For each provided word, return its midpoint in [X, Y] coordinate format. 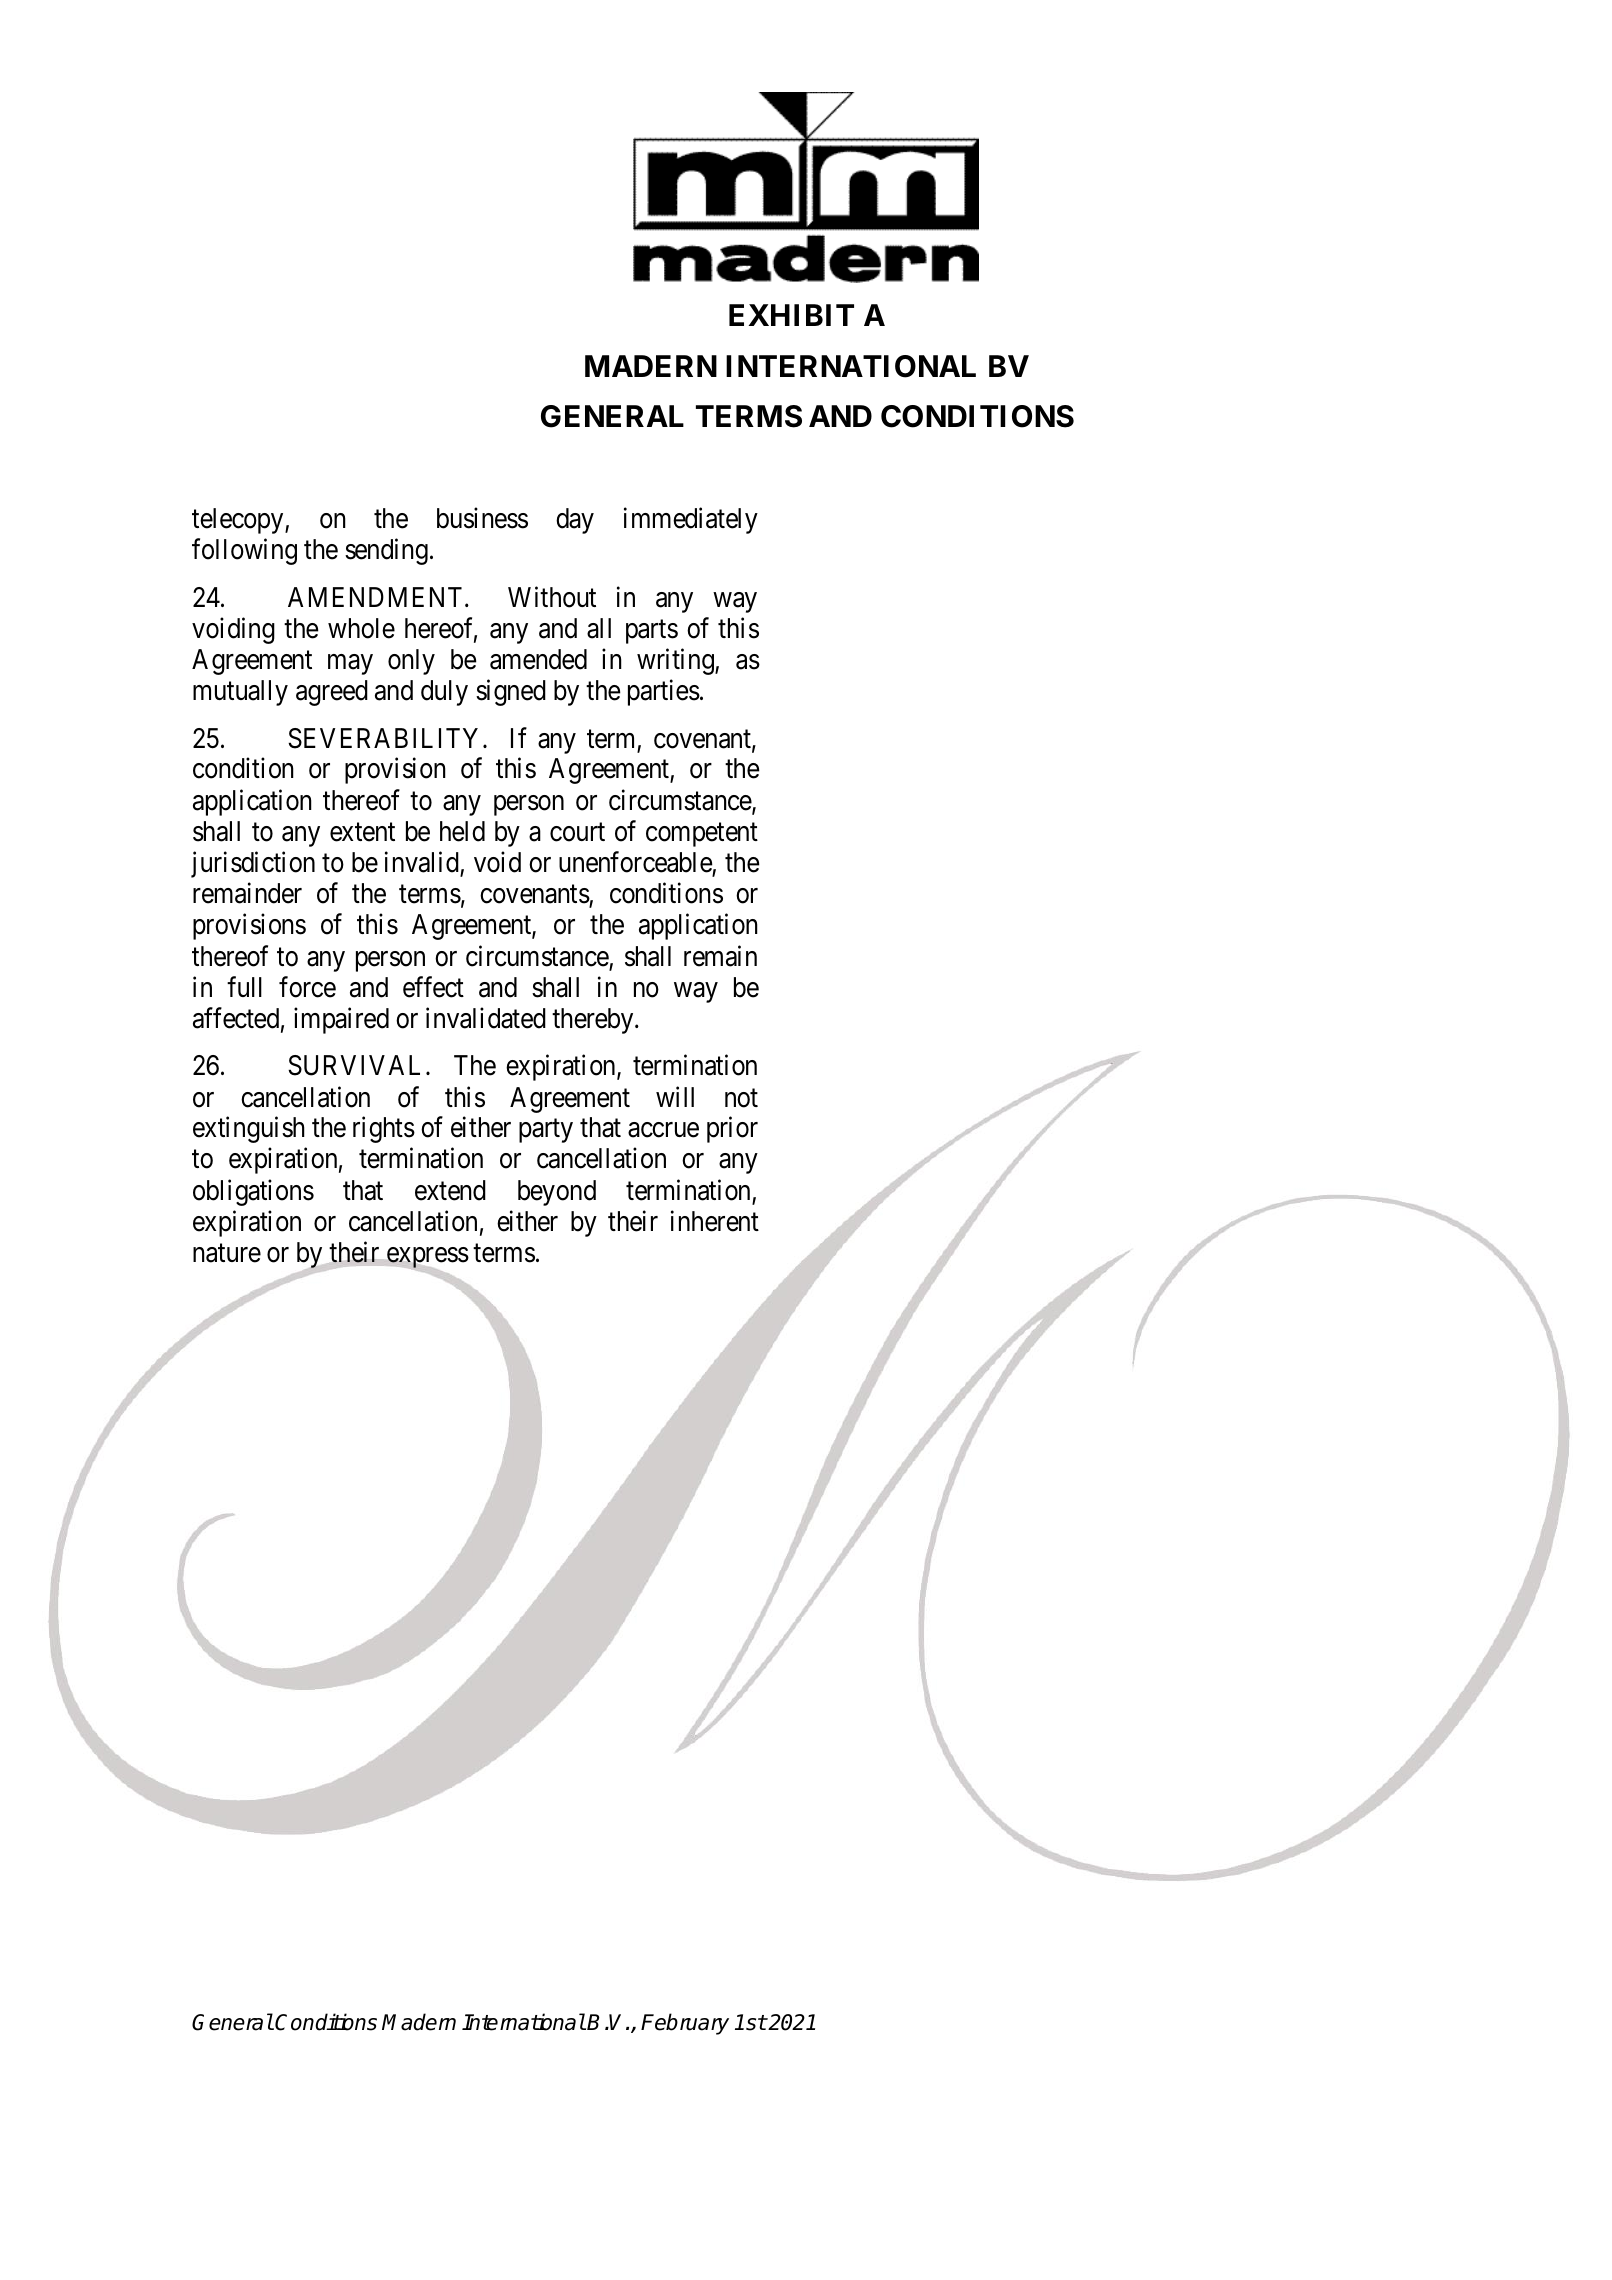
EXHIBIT [791, 315]
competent [702, 835]
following [244, 552]
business [482, 518]
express [426, 1259]
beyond [557, 1193]
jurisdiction [253, 864]
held [462, 831]
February [685, 2024]
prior [732, 1130]
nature [227, 1253]
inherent [715, 1221]
